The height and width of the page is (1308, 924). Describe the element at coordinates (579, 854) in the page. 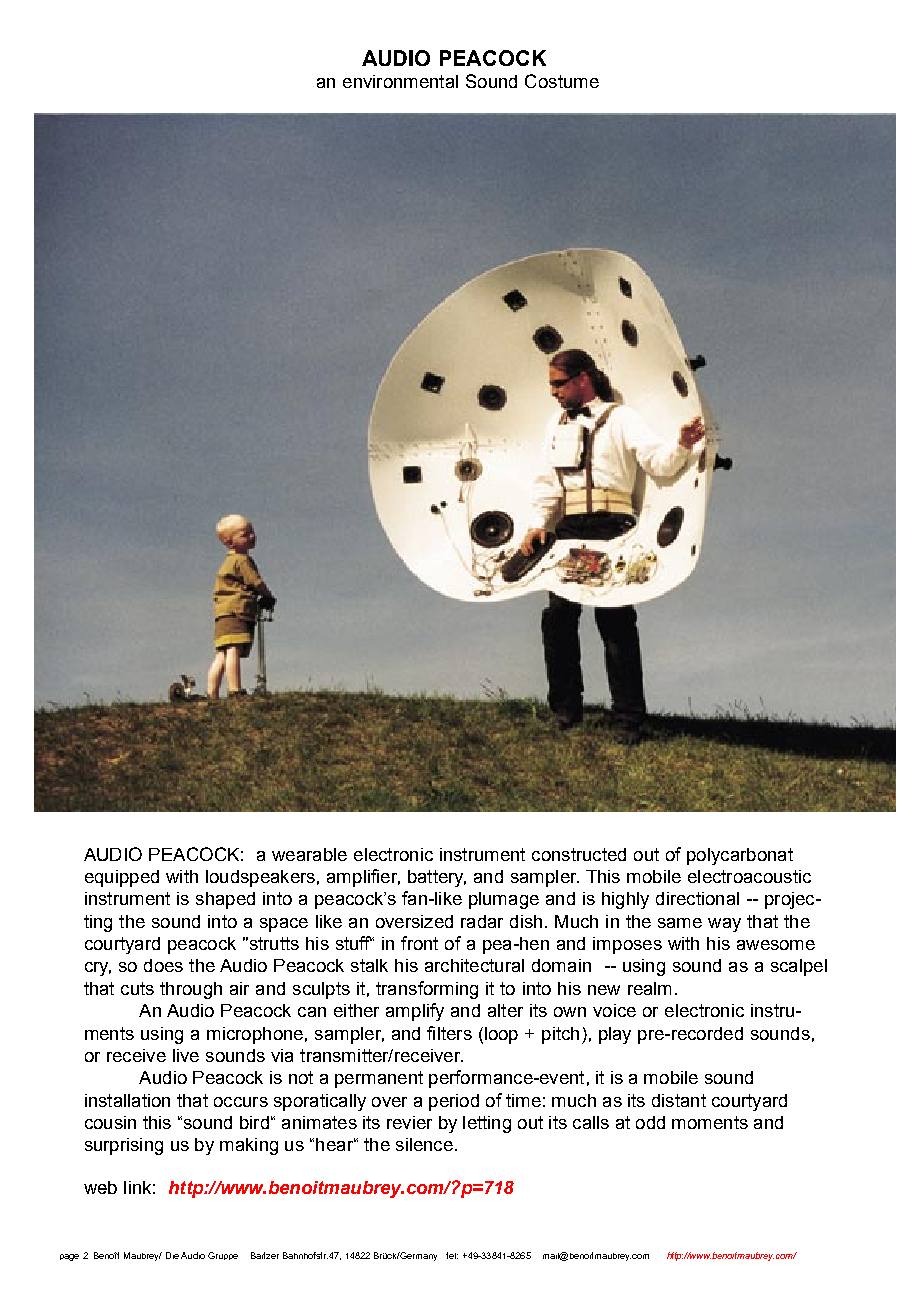

I see `constructed` at that location.
